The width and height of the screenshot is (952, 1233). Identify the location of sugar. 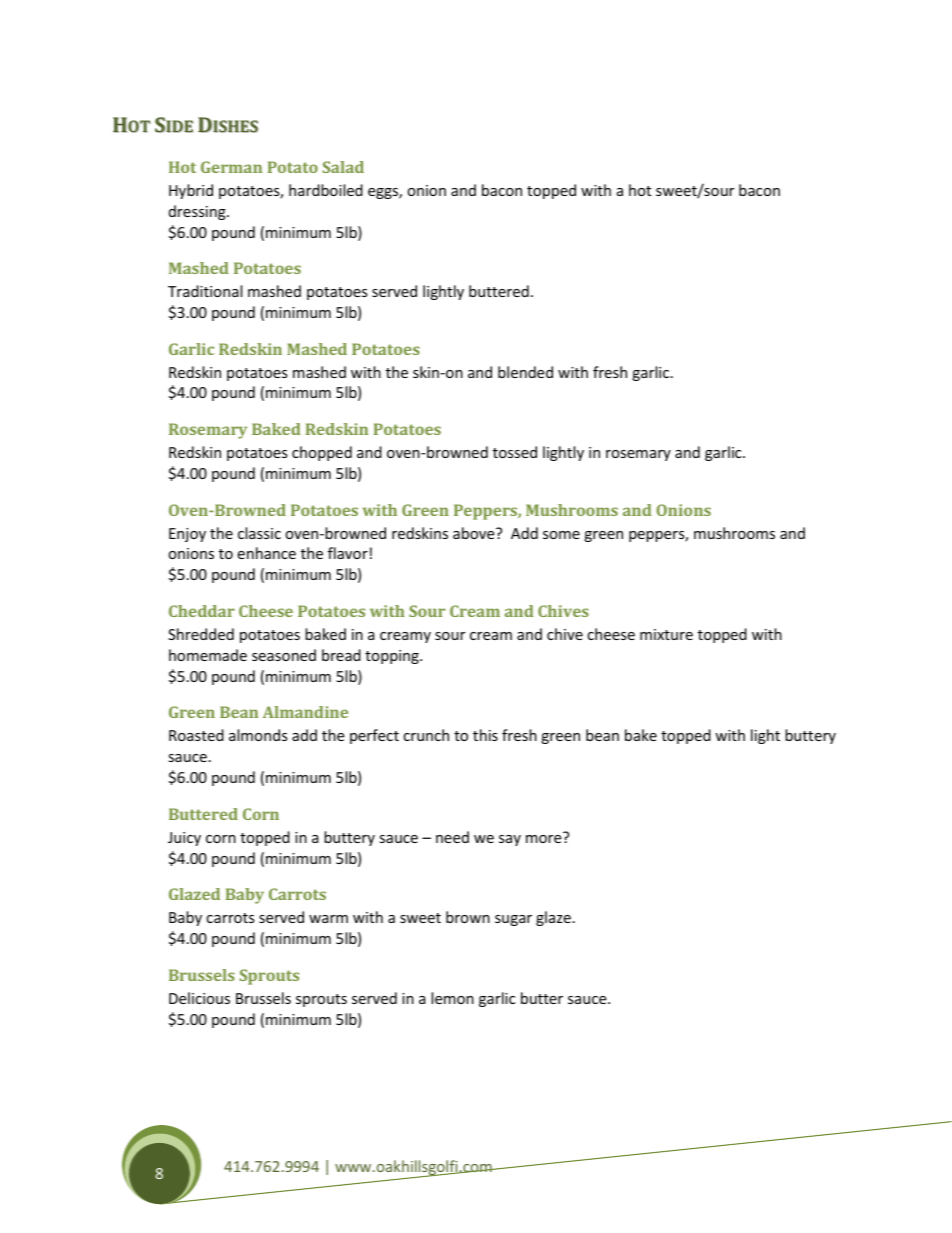
(513, 920).
